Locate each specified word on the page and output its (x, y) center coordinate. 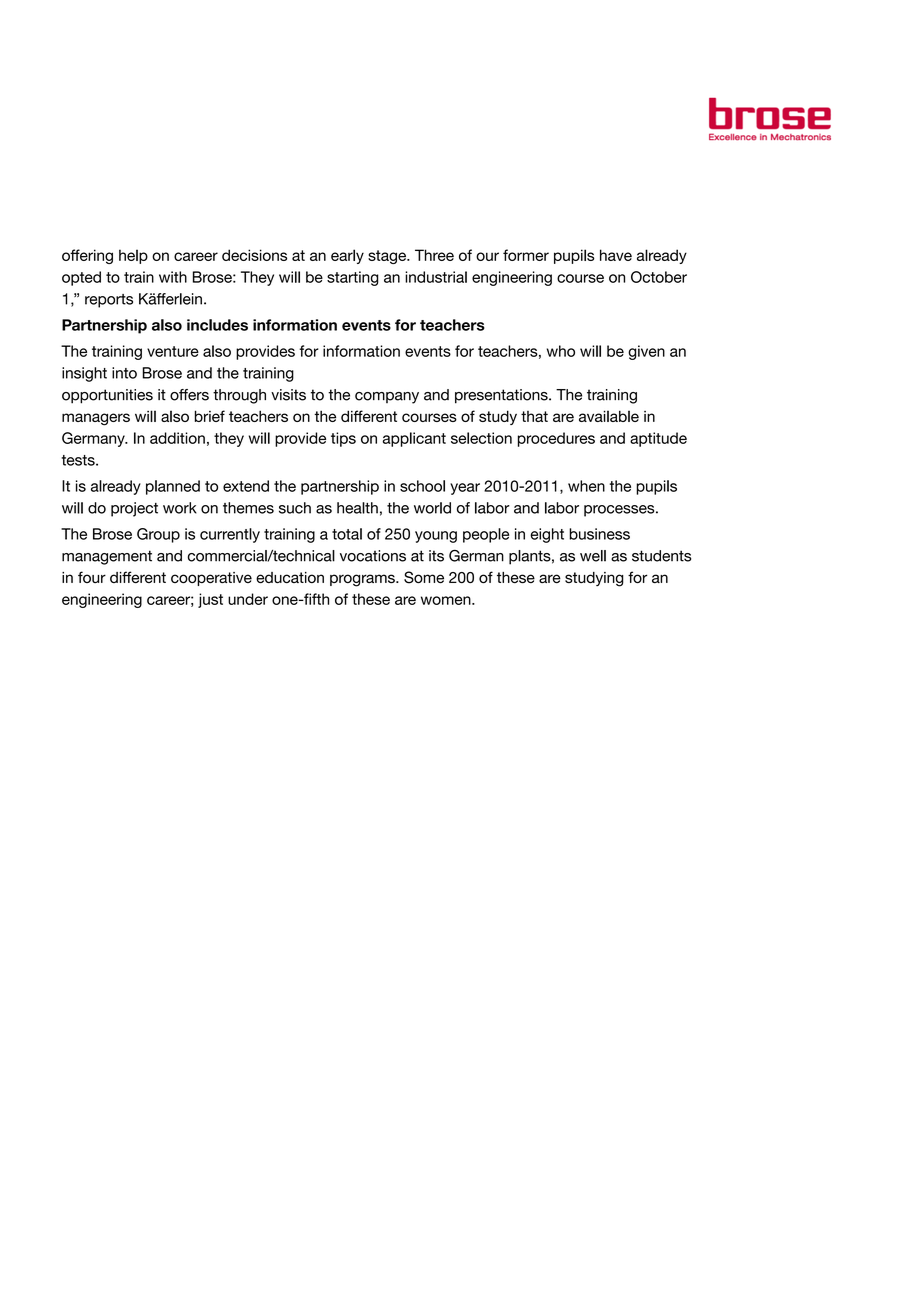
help (133, 256)
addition (177, 438)
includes (217, 325)
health (357, 508)
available (609, 416)
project (134, 509)
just (210, 600)
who (561, 351)
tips (343, 439)
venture (173, 351)
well (593, 556)
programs (363, 580)
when (586, 486)
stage (388, 257)
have (616, 255)
